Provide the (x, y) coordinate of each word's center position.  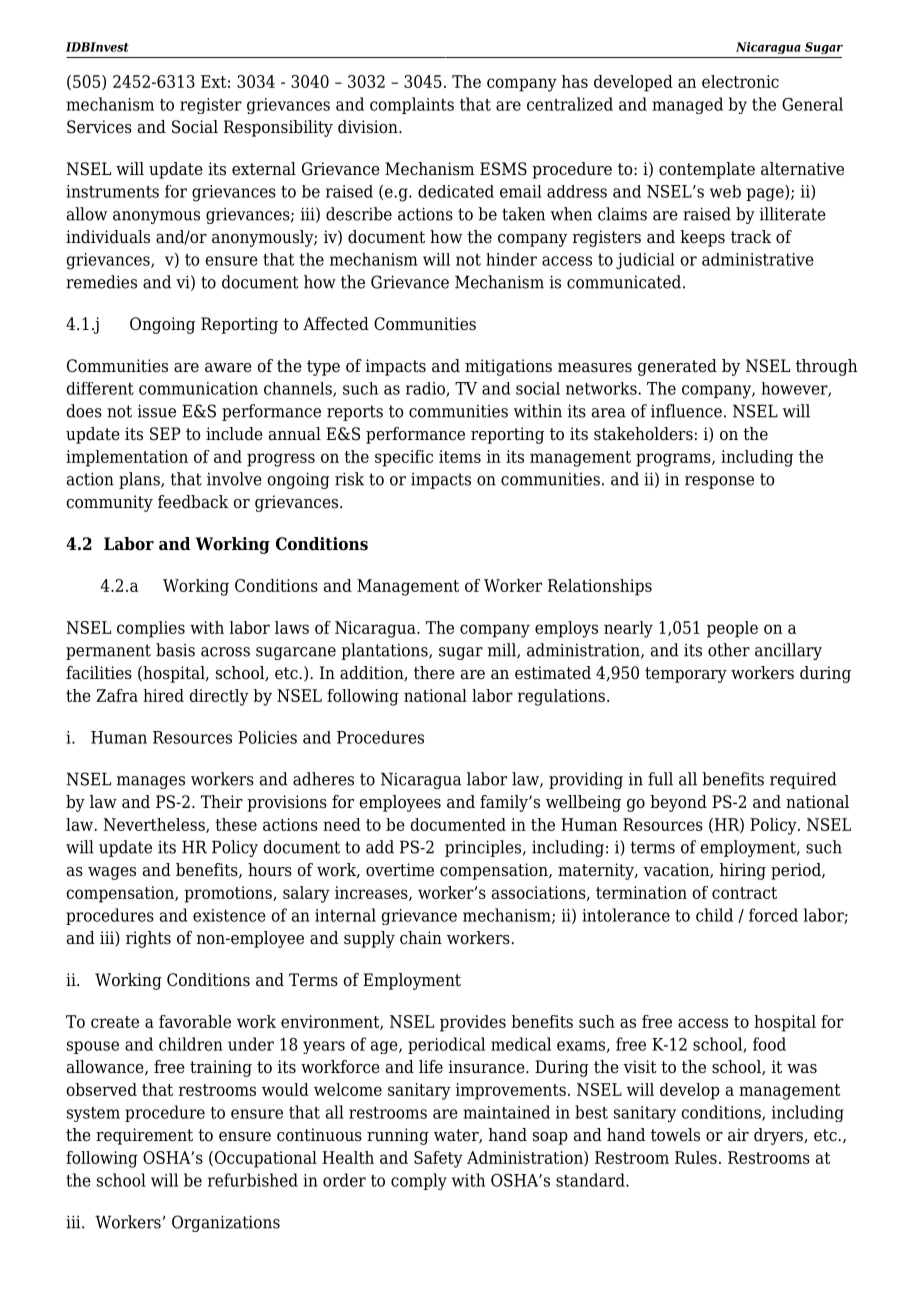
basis (175, 650)
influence (686, 411)
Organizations (226, 1223)
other (729, 650)
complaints (412, 105)
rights (148, 939)
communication (198, 388)
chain (421, 938)
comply (419, 1181)
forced (773, 915)
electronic (740, 81)
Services (99, 127)
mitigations (508, 367)
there (434, 673)
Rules (696, 1157)
